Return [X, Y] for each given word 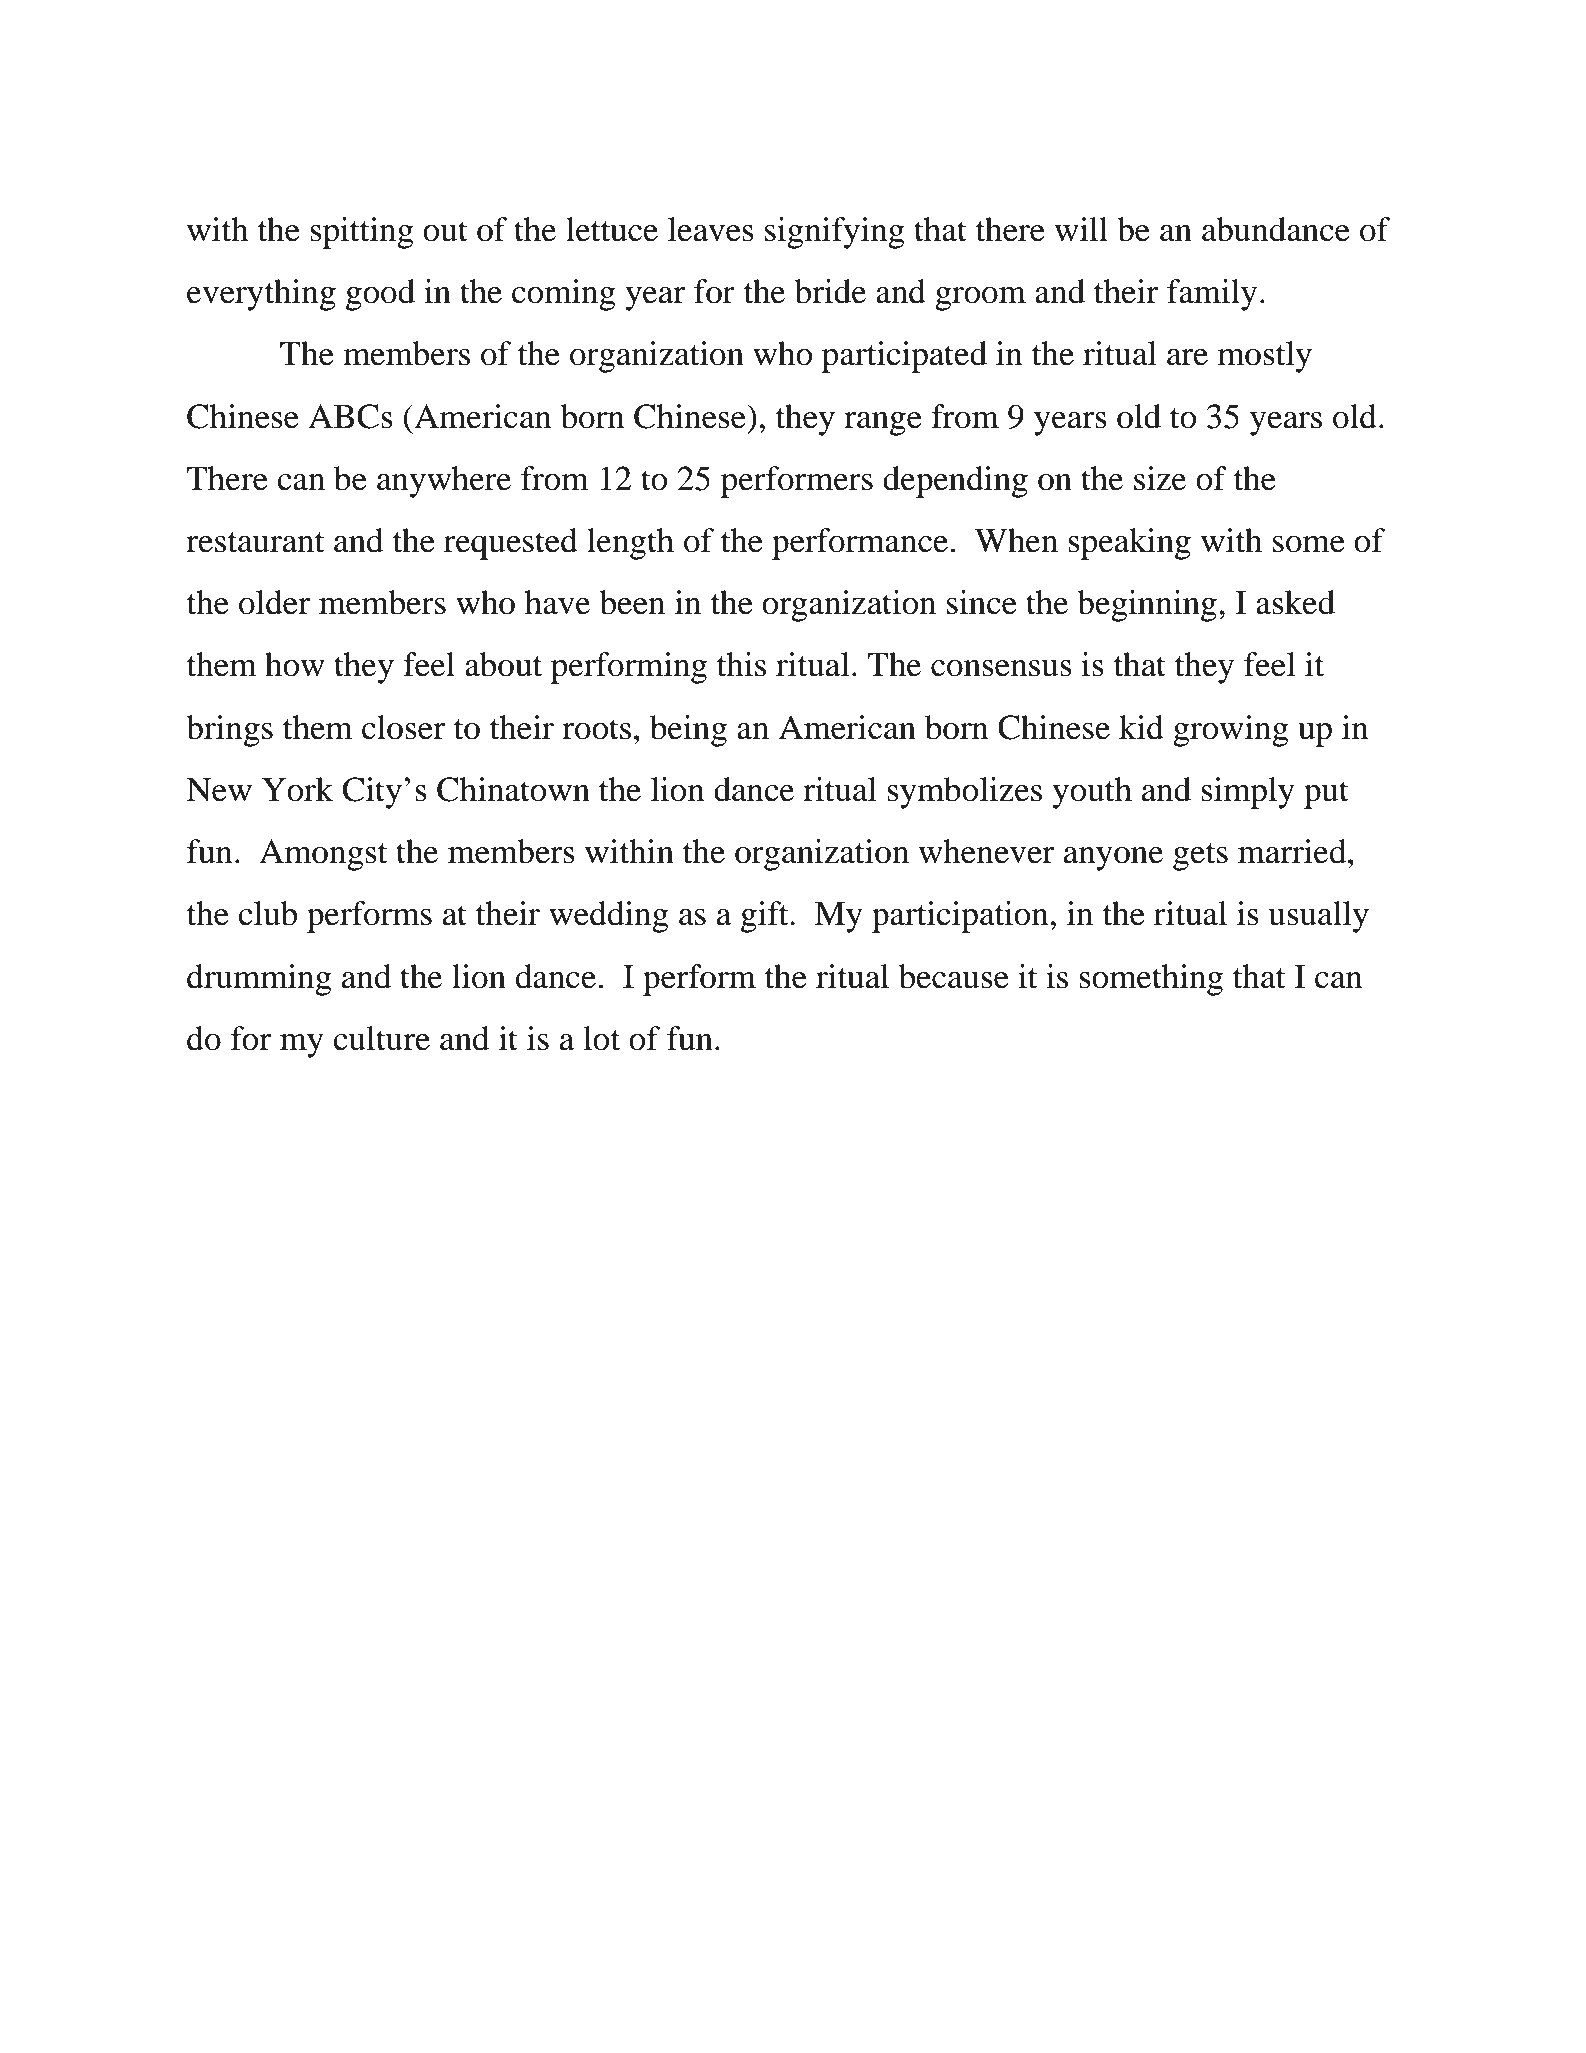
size [1160, 478]
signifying [835, 233]
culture [381, 1038]
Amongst [323, 855]
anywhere [444, 482]
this [741, 664]
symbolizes [964, 793]
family [1212, 295]
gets [1200, 857]
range [883, 424]
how [295, 664]
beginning [1147, 606]
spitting [362, 233]
